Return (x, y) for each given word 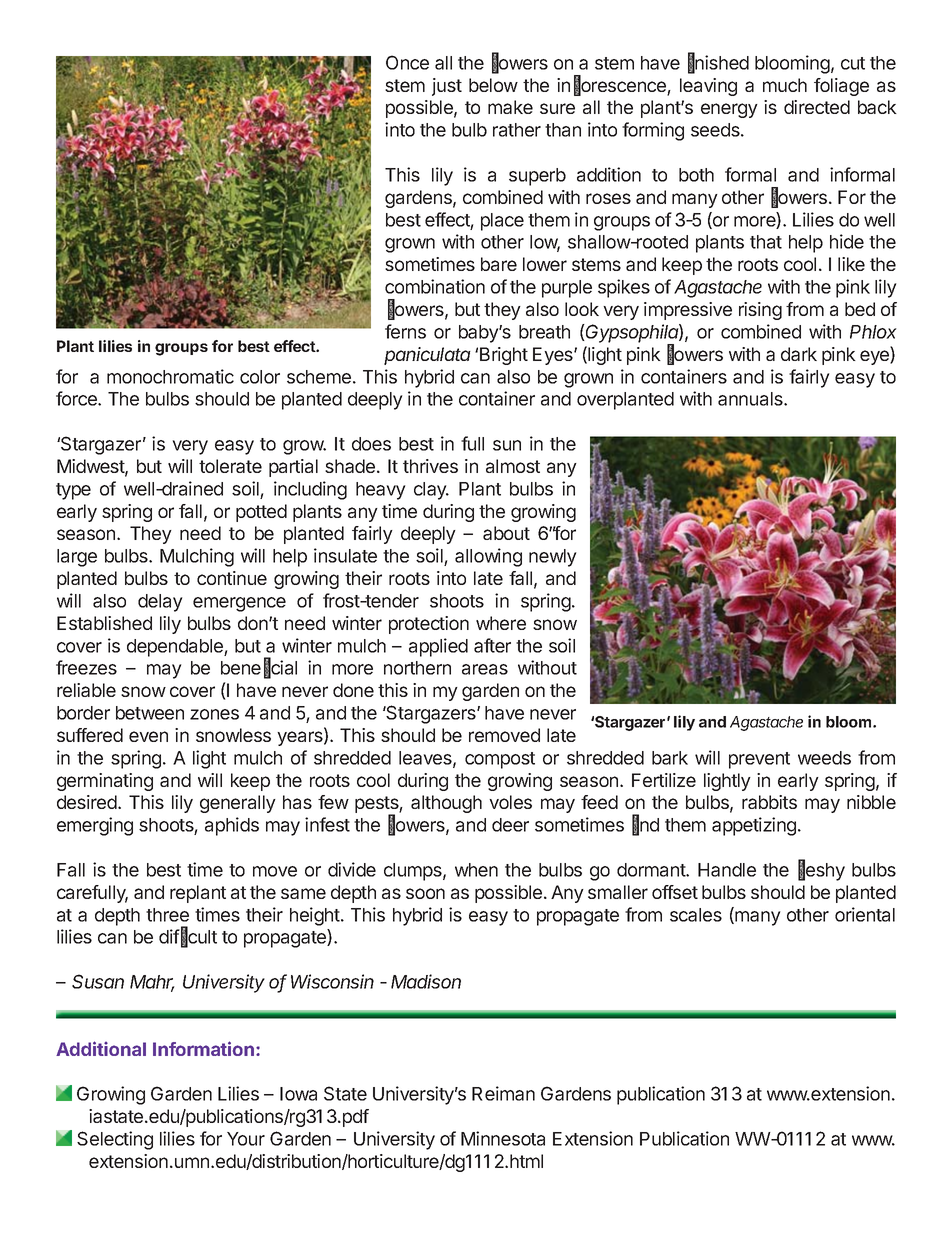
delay (160, 603)
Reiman (503, 1093)
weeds (824, 758)
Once (407, 62)
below (493, 85)
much (785, 85)
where (501, 623)
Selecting (115, 1140)
